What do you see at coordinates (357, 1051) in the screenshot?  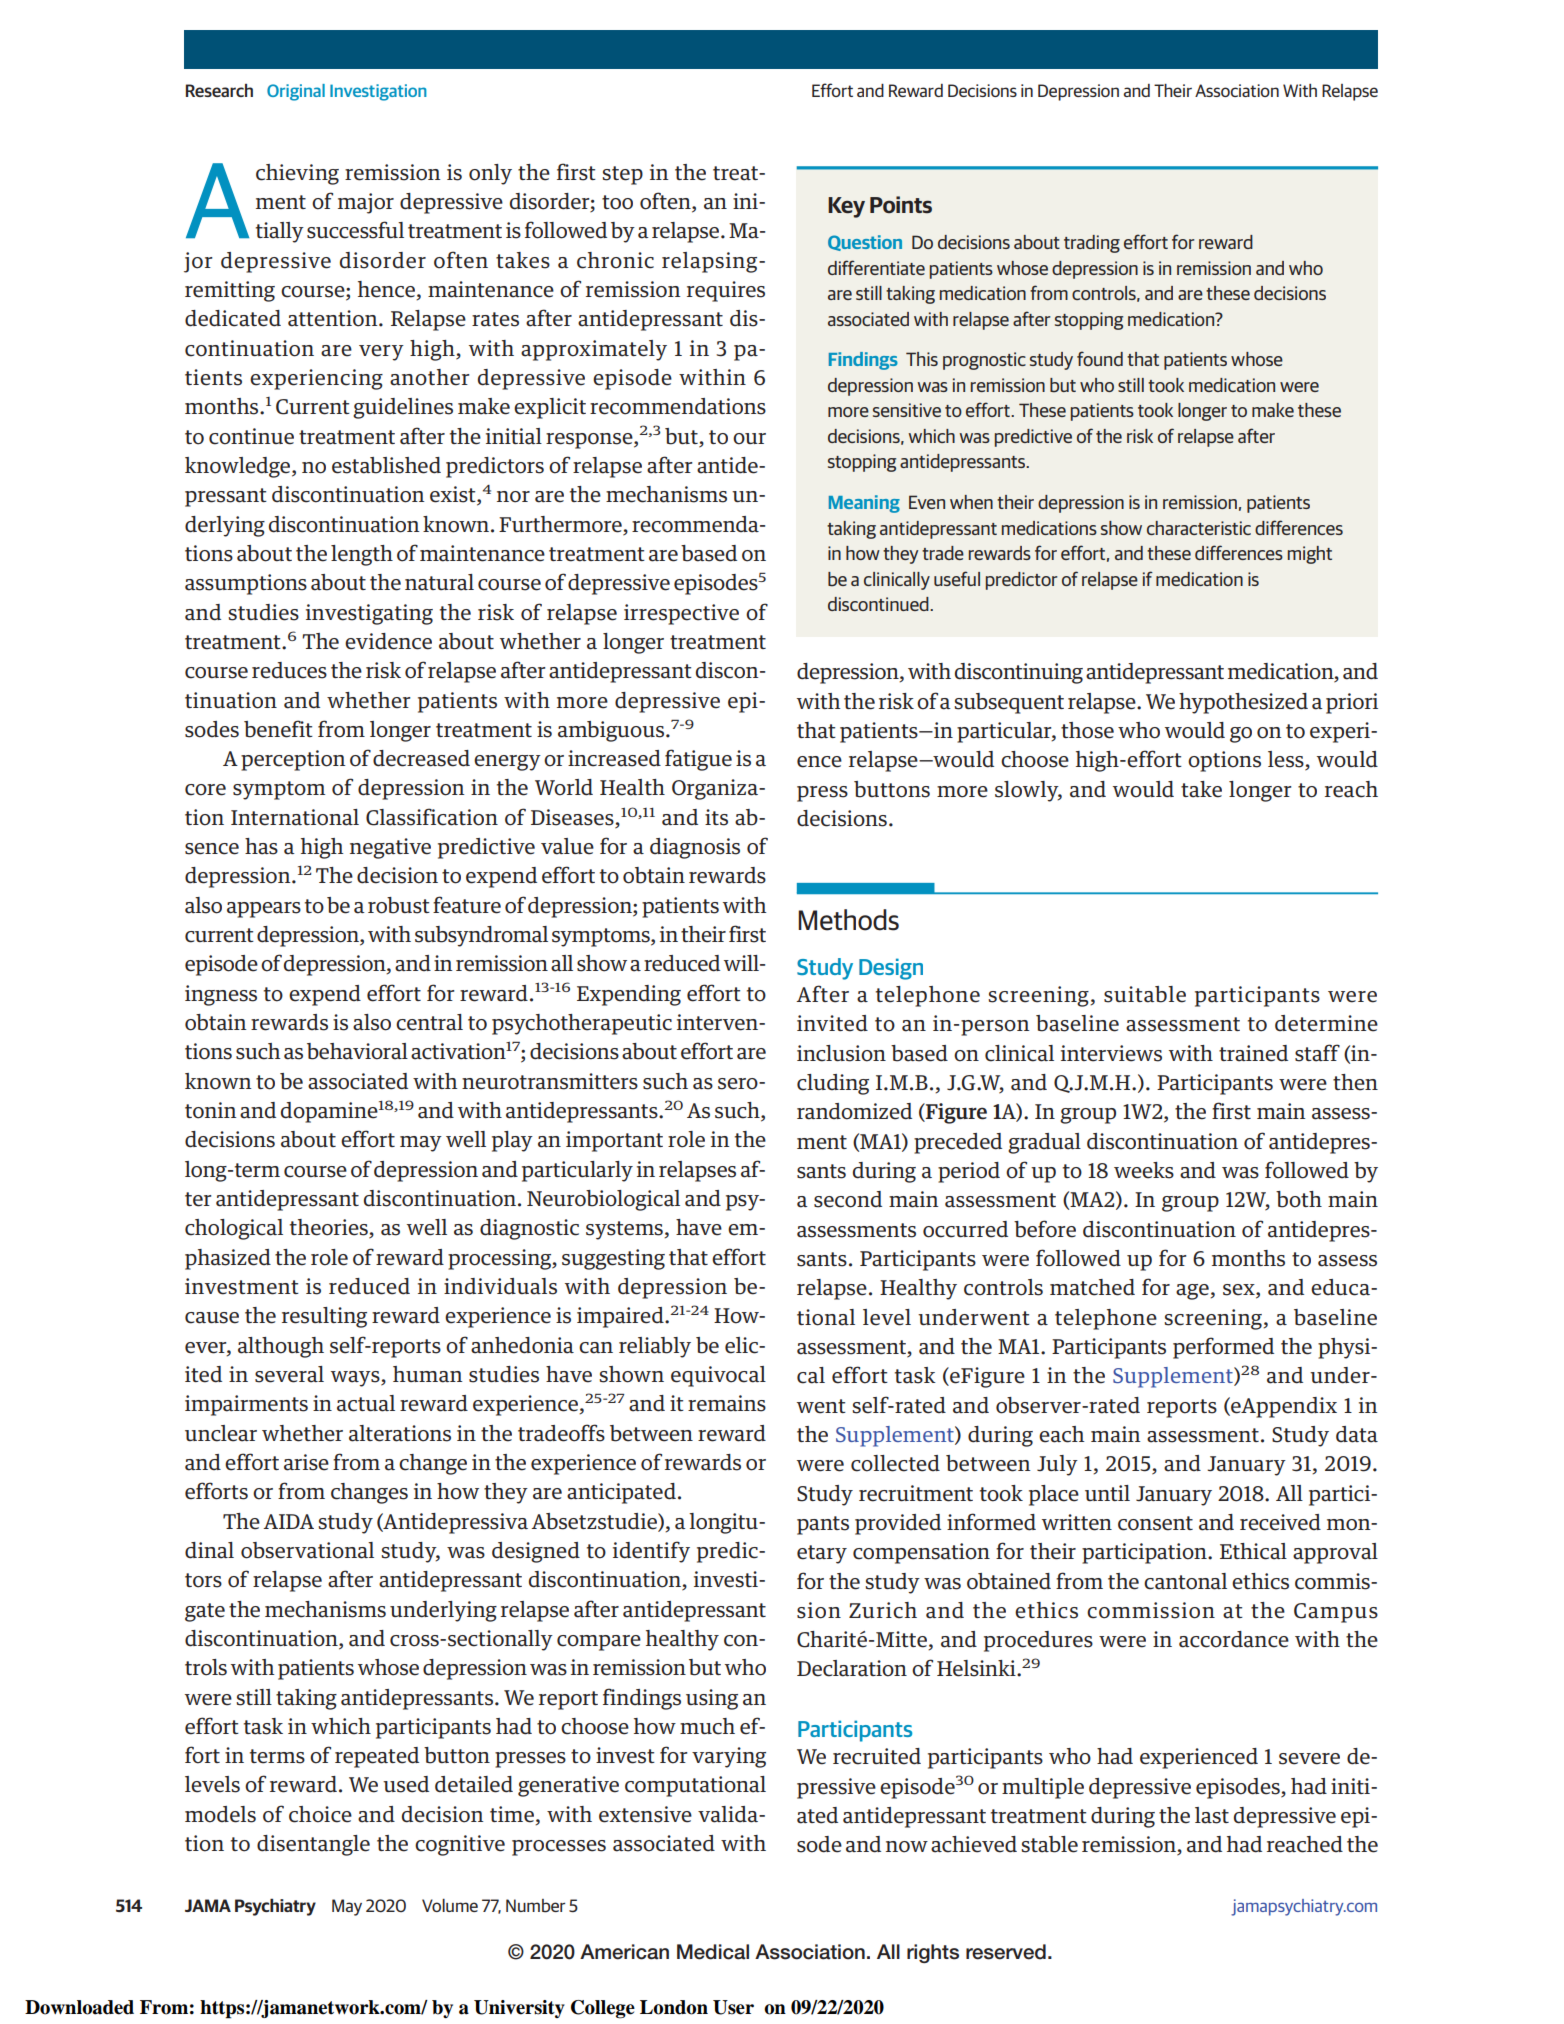 I see `behavioral` at bounding box center [357, 1051].
